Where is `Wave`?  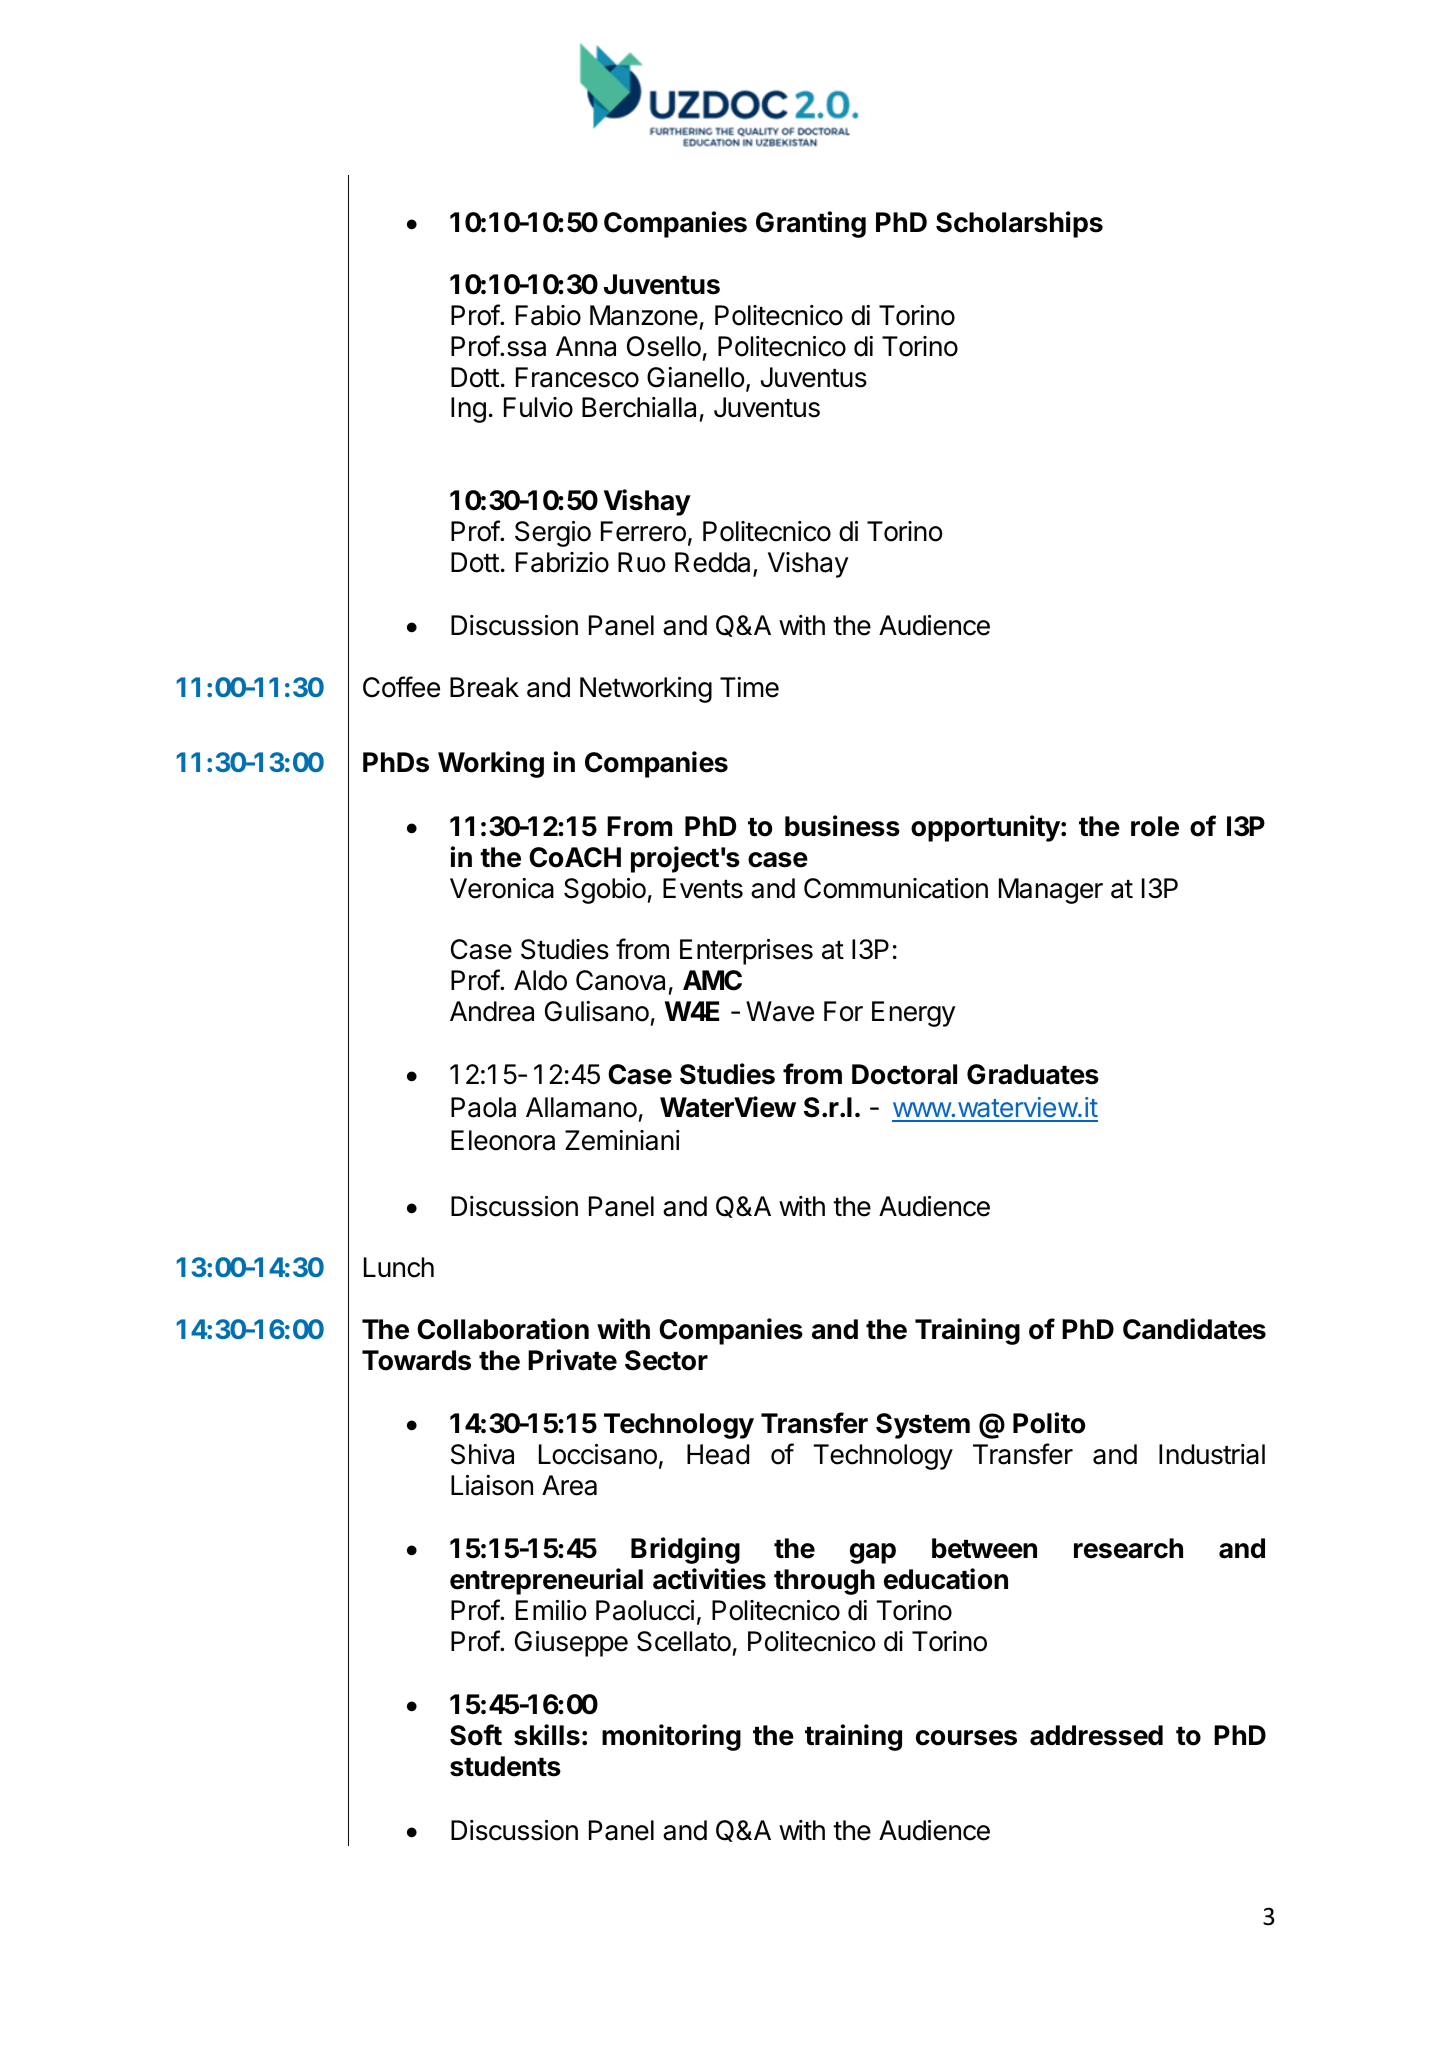 Wave is located at coordinates (780, 1011).
